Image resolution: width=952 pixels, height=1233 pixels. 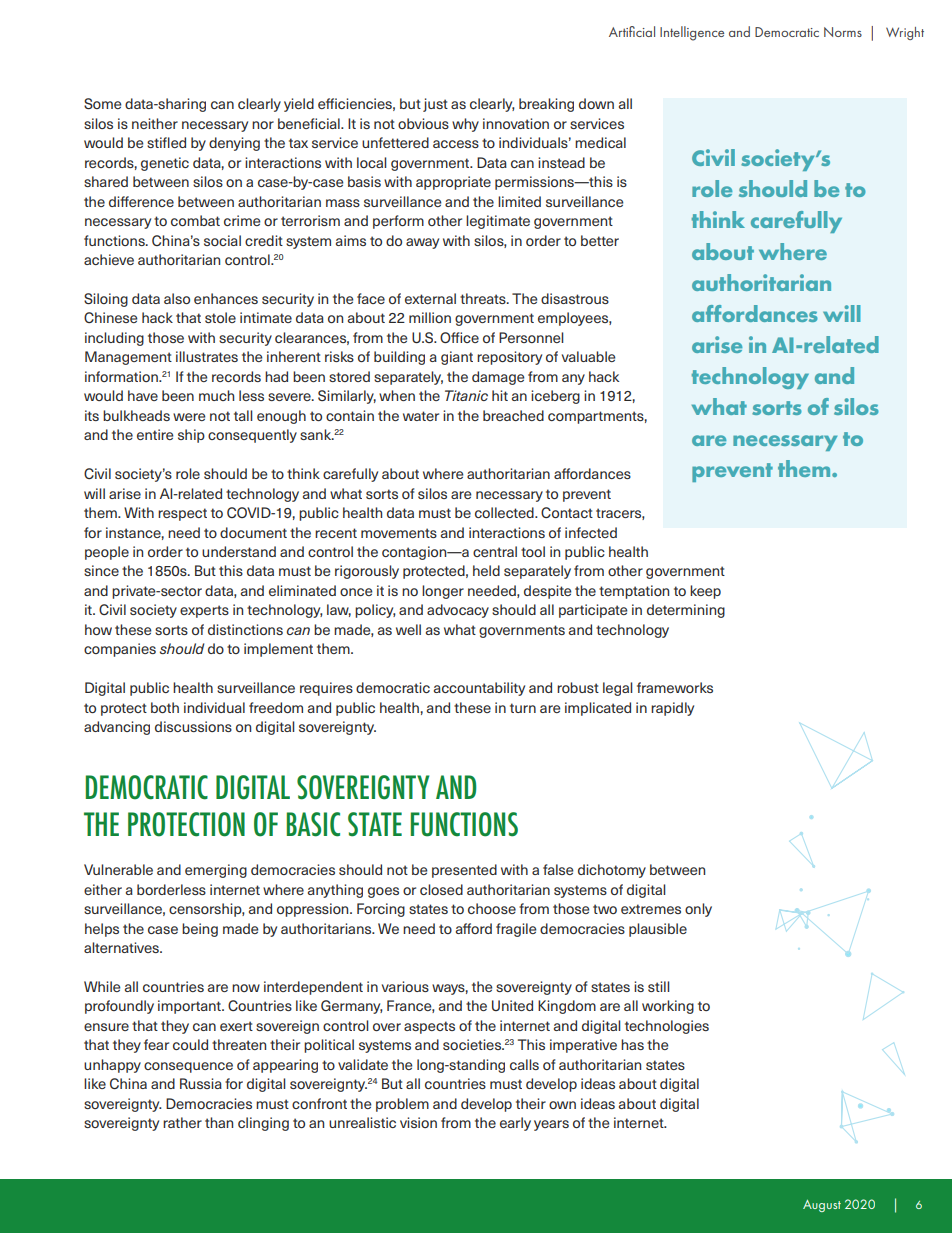 I want to click on valuable, so click(x=589, y=356).
